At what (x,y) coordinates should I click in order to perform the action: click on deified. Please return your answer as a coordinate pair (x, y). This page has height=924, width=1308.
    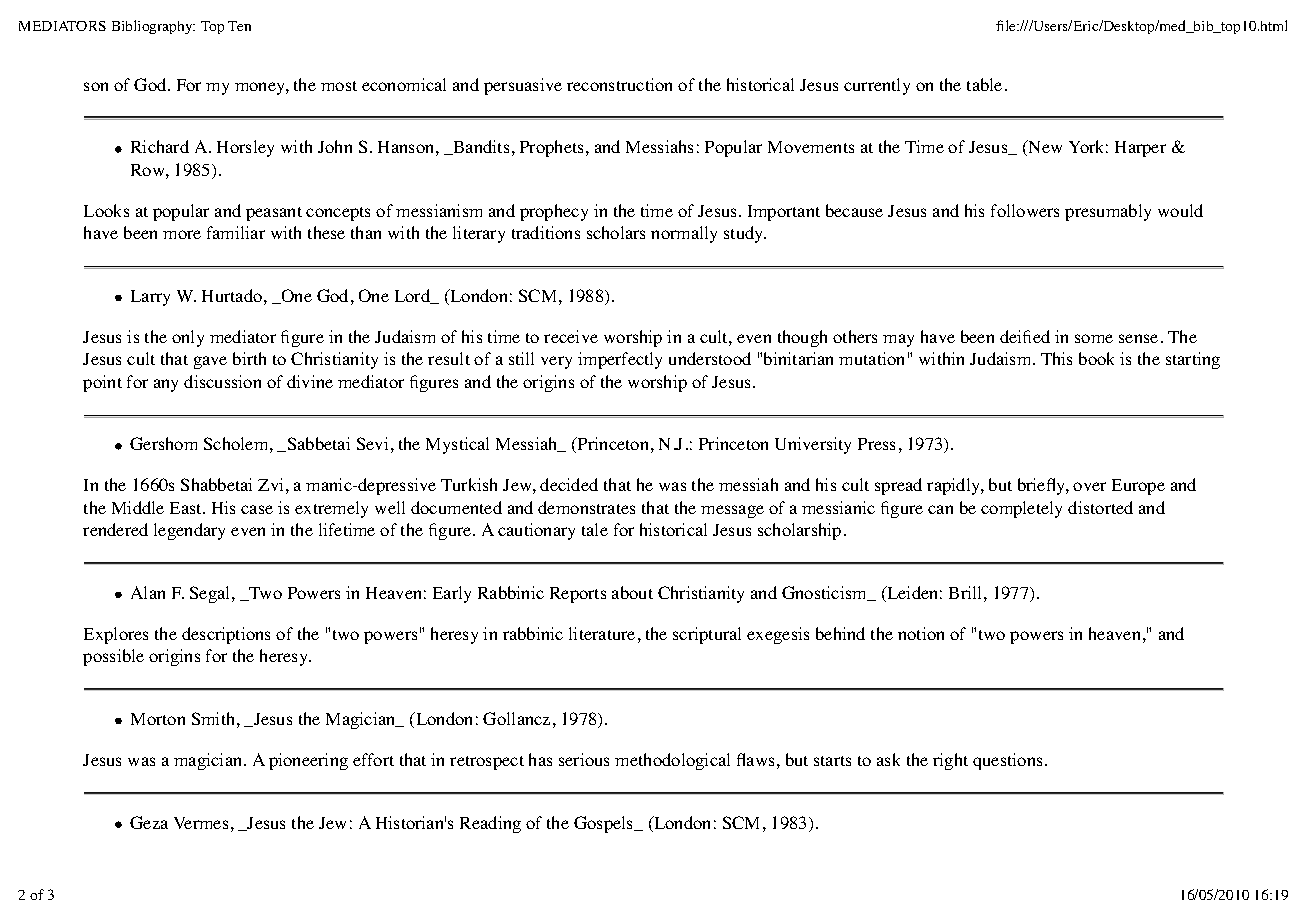
    Looking at the image, I should click on (1025, 336).
